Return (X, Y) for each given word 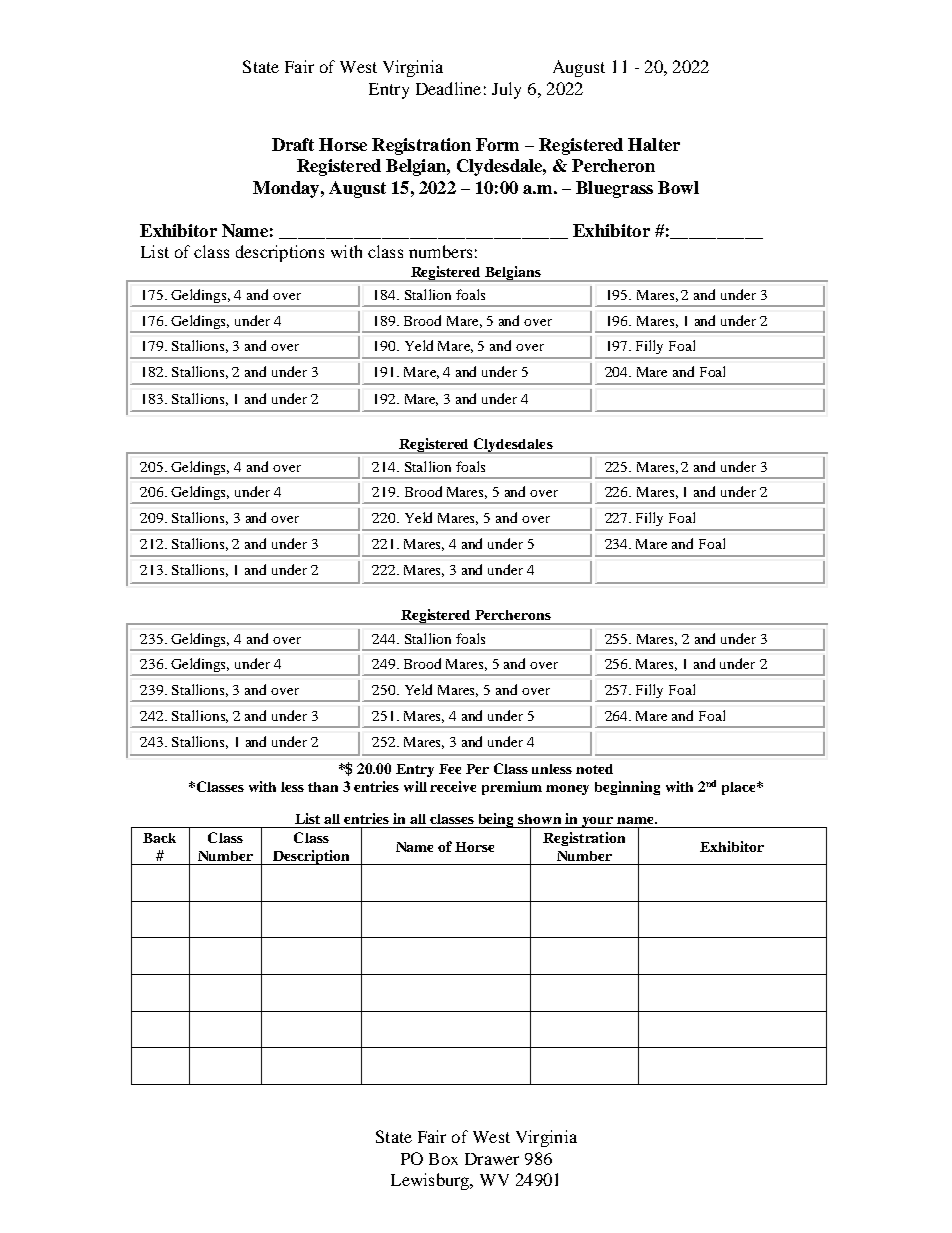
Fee (450, 769)
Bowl (678, 187)
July (506, 90)
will (415, 786)
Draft (293, 144)
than (323, 787)
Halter (654, 144)
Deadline (448, 88)
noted (594, 769)
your (598, 822)
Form (497, 144)
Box (443, 1159)
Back (159, 838)
